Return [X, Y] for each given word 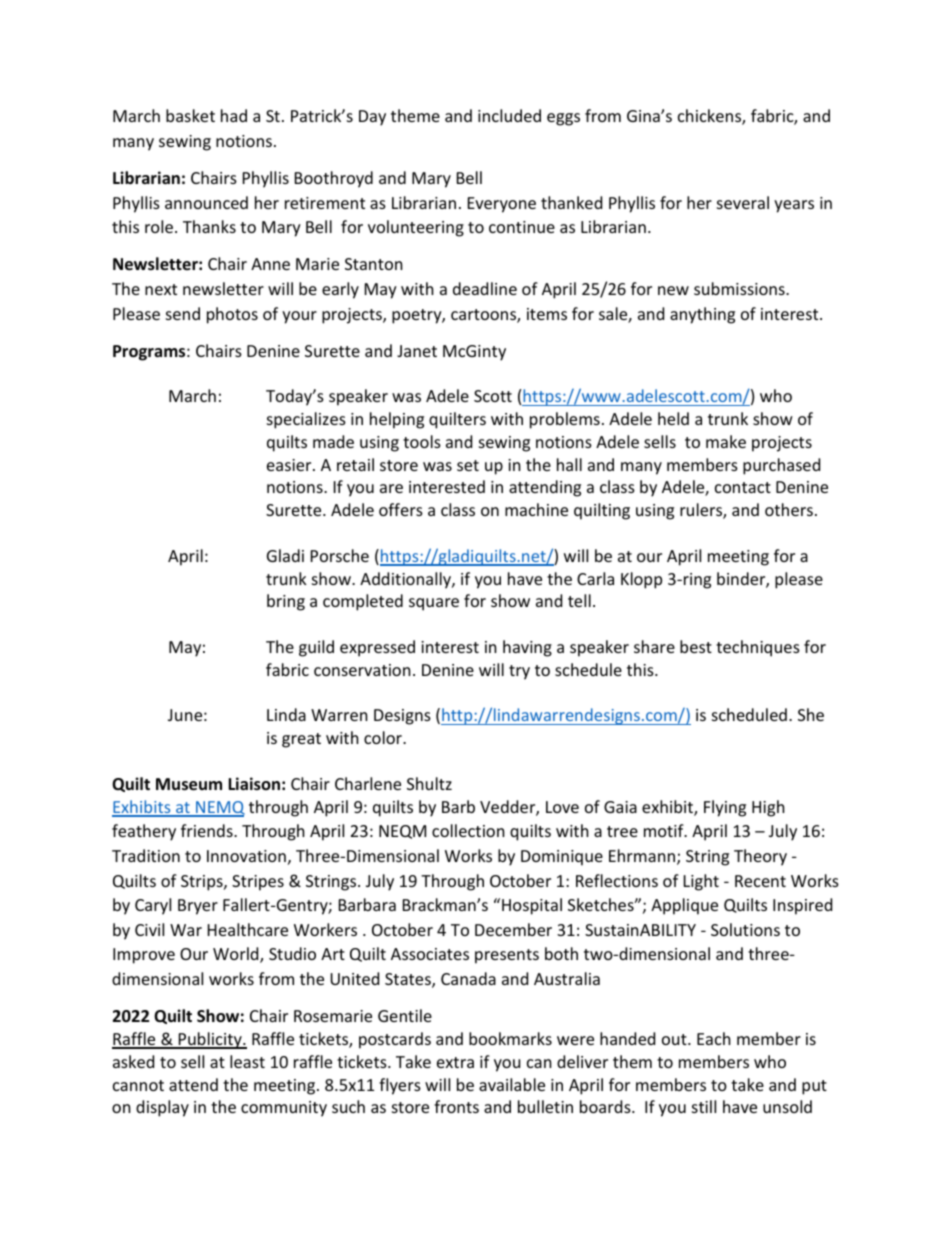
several [743, 202]
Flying [725, 808]
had [234, 115]
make [726, 441]
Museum [189, 784]
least [247, 1061]
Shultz [429, 783]
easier [290, 465]
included [509, 115]
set [468, 465]
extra [455, 1062]
